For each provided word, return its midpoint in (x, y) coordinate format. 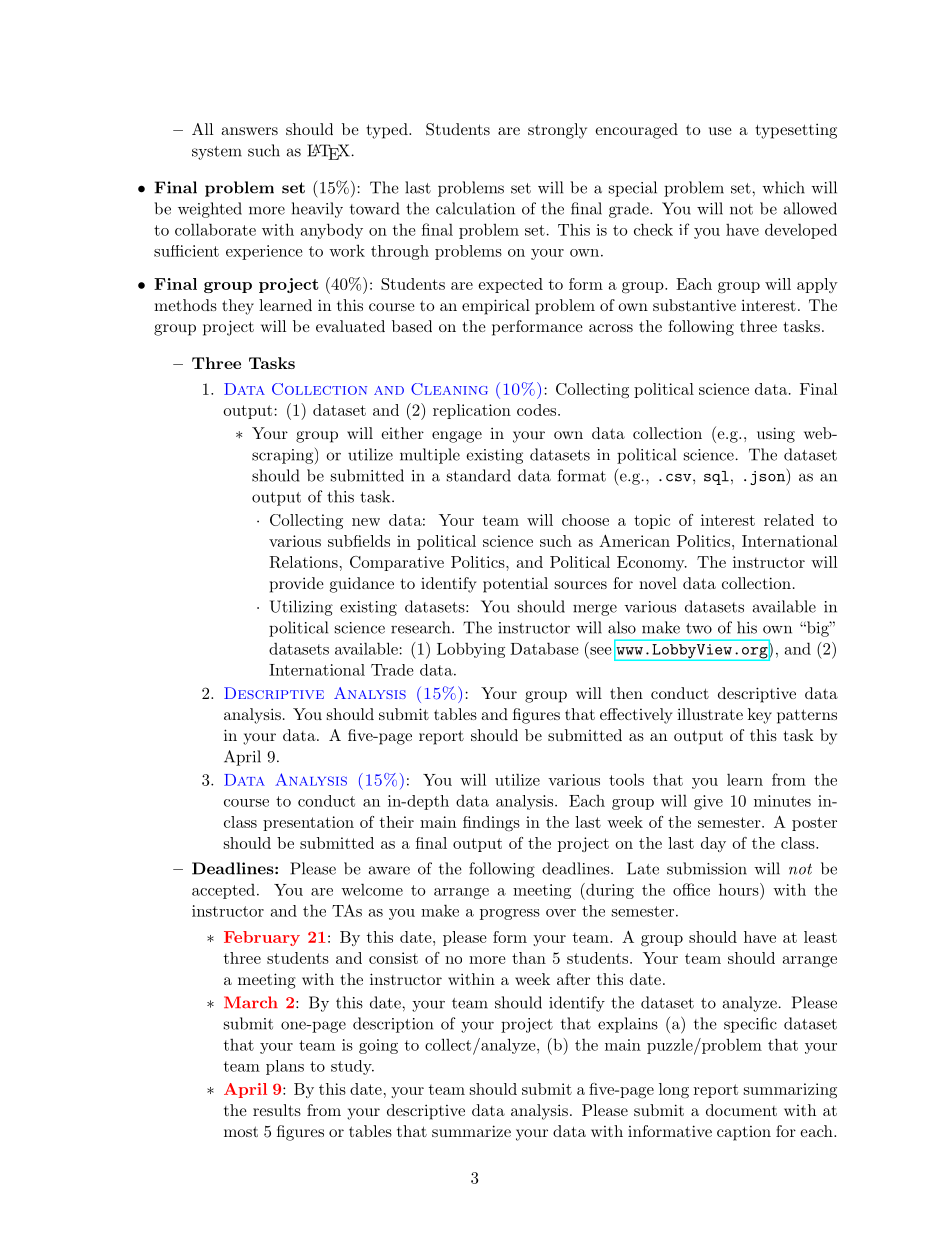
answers (249, 131)
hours (739, 889)
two (699, 628)
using (776, 435)
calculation (475, 208)
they (238, 307)
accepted (223, 891)
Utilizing (301, 608)
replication (472, 411)
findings (491, 824)
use (720, 131)
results (277, 1110)
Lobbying (471, 650)
